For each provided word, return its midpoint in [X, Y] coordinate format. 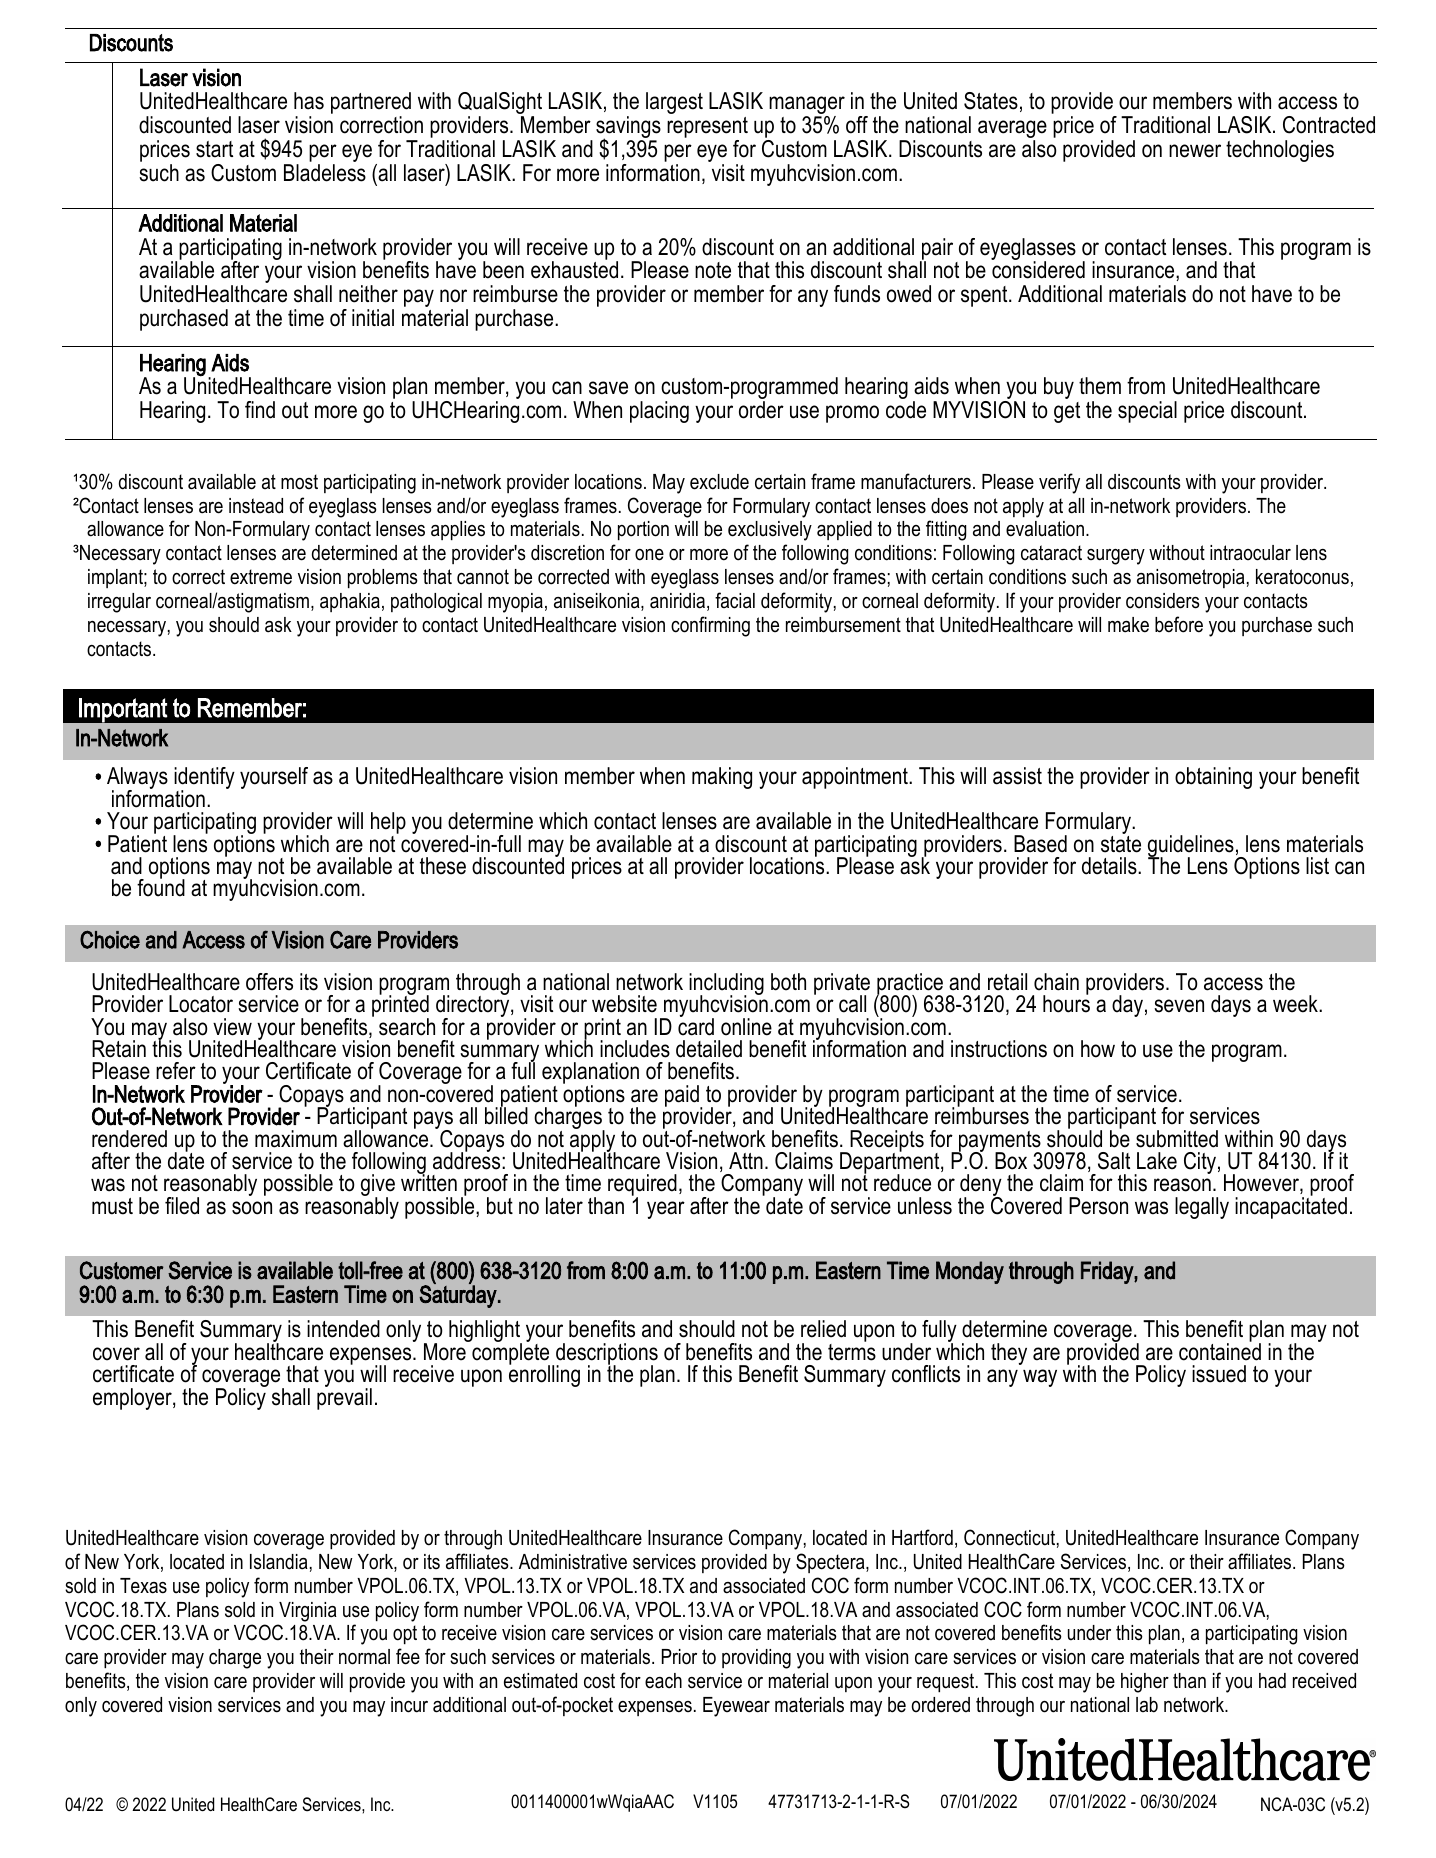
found [161, 887]
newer [1195, 151]
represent [707, 129]
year [666, 1210]
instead [256, 506]
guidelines [1191, 847]
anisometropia [1191, 578]
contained [1220, 1351]
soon [252, 1208]
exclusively [770, 531]
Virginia [308, 1612]
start [214, 149]
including [726, 985]
